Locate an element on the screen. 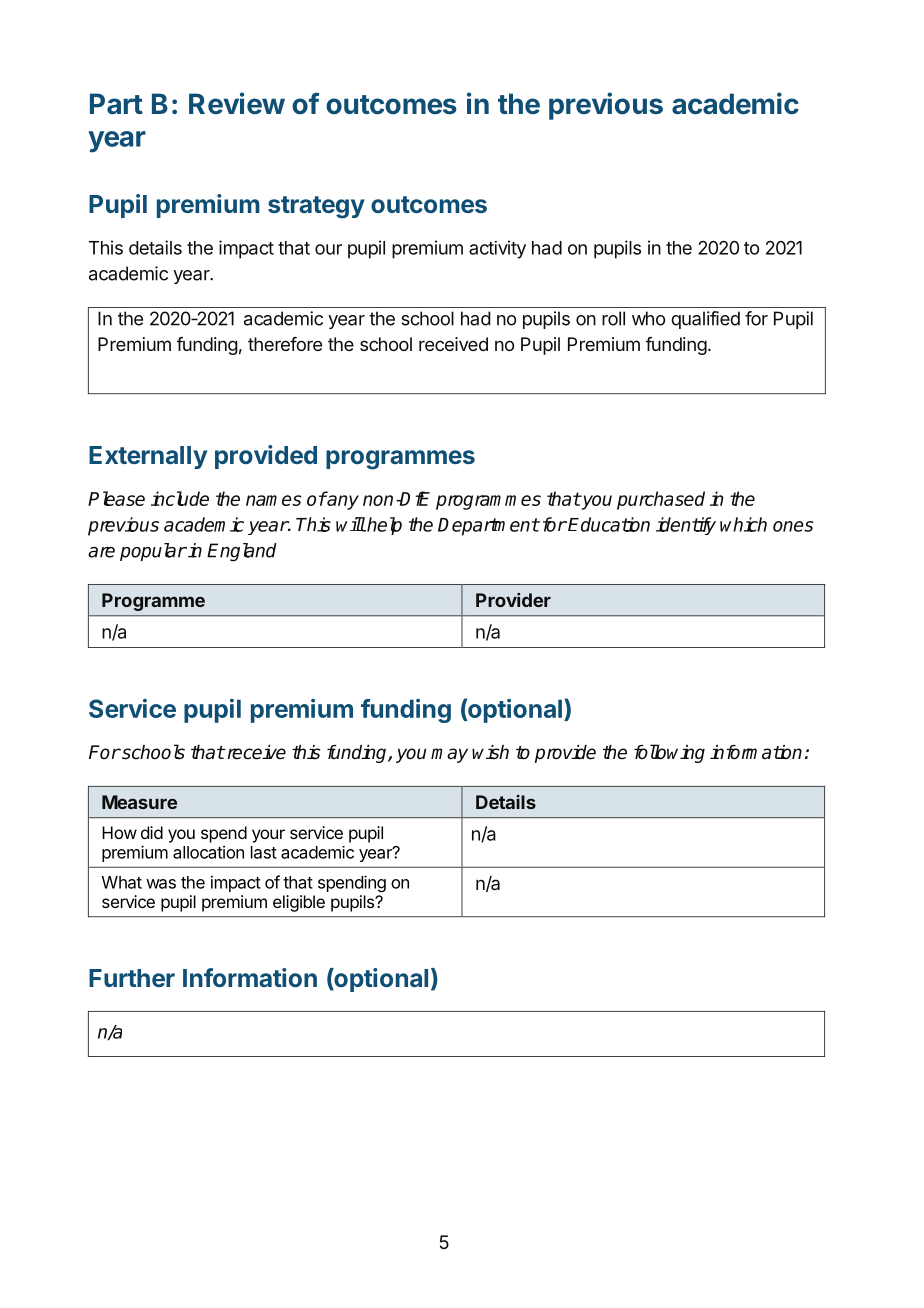 This screenshot has width=924, height=1308. strategy is located at coordinates (316, 207).
